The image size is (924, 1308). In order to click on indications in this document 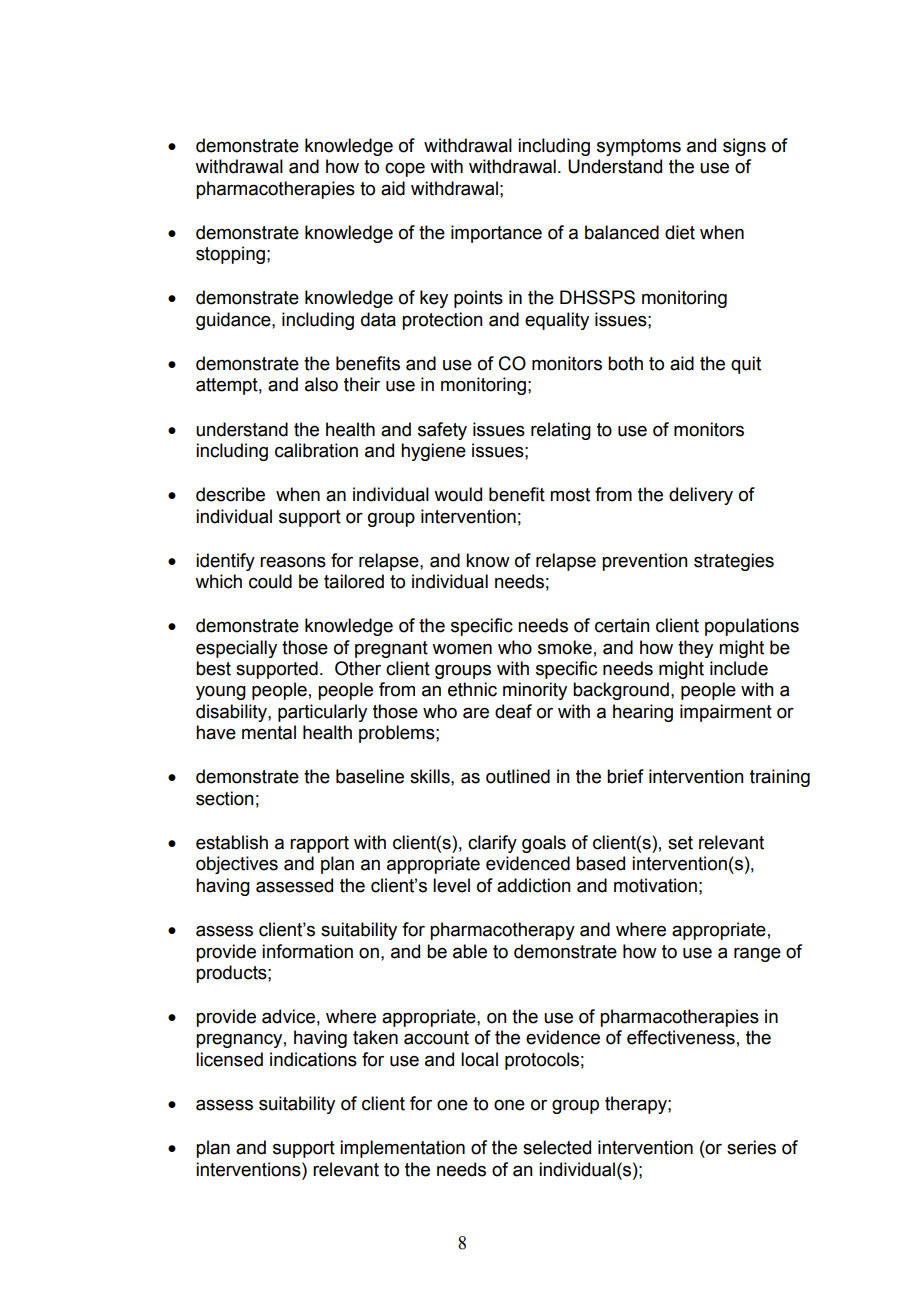, I will do `click(313, 1059)`.
